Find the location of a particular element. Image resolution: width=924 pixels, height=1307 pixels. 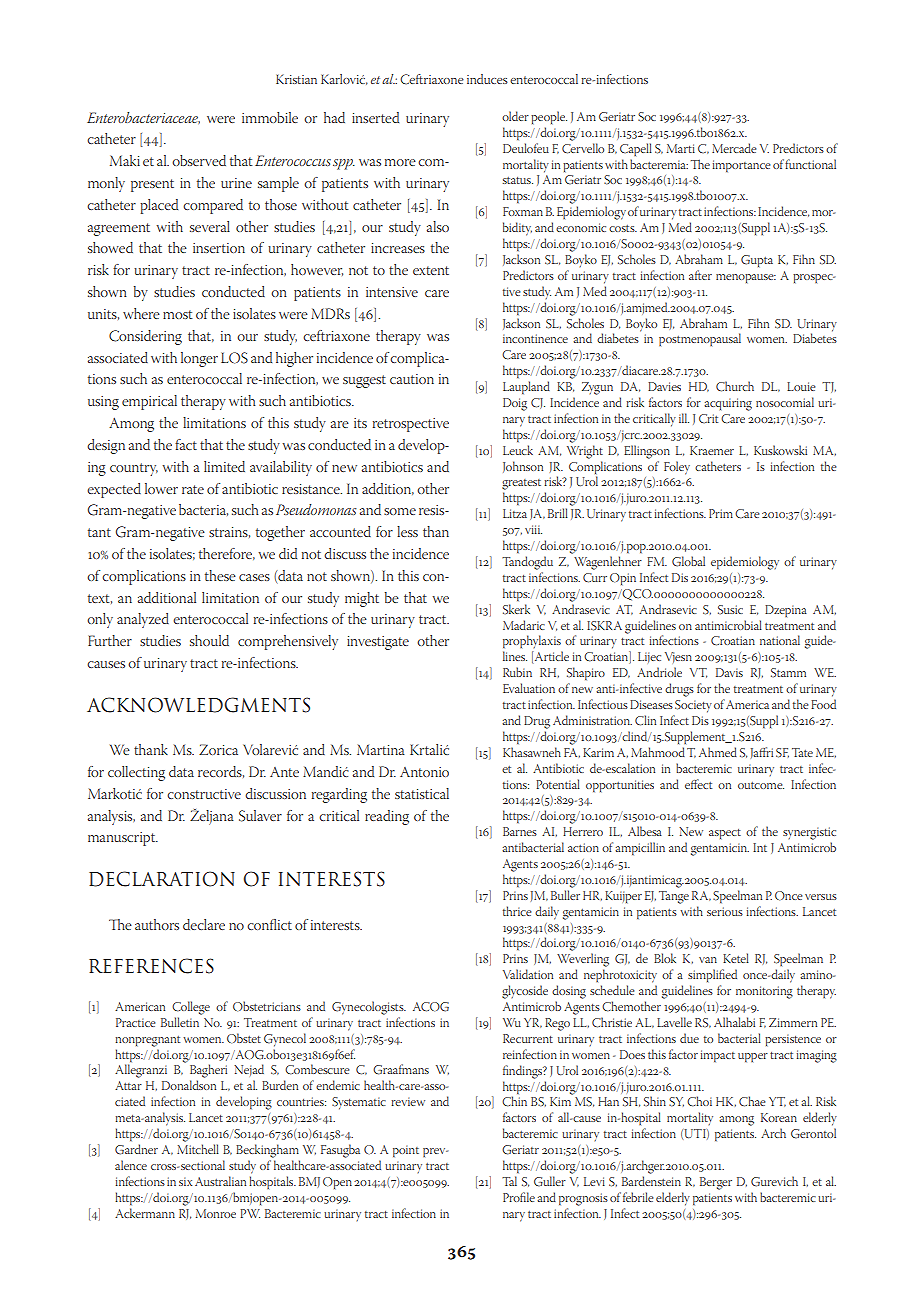

aspect is located at coordinates (725, 834).
